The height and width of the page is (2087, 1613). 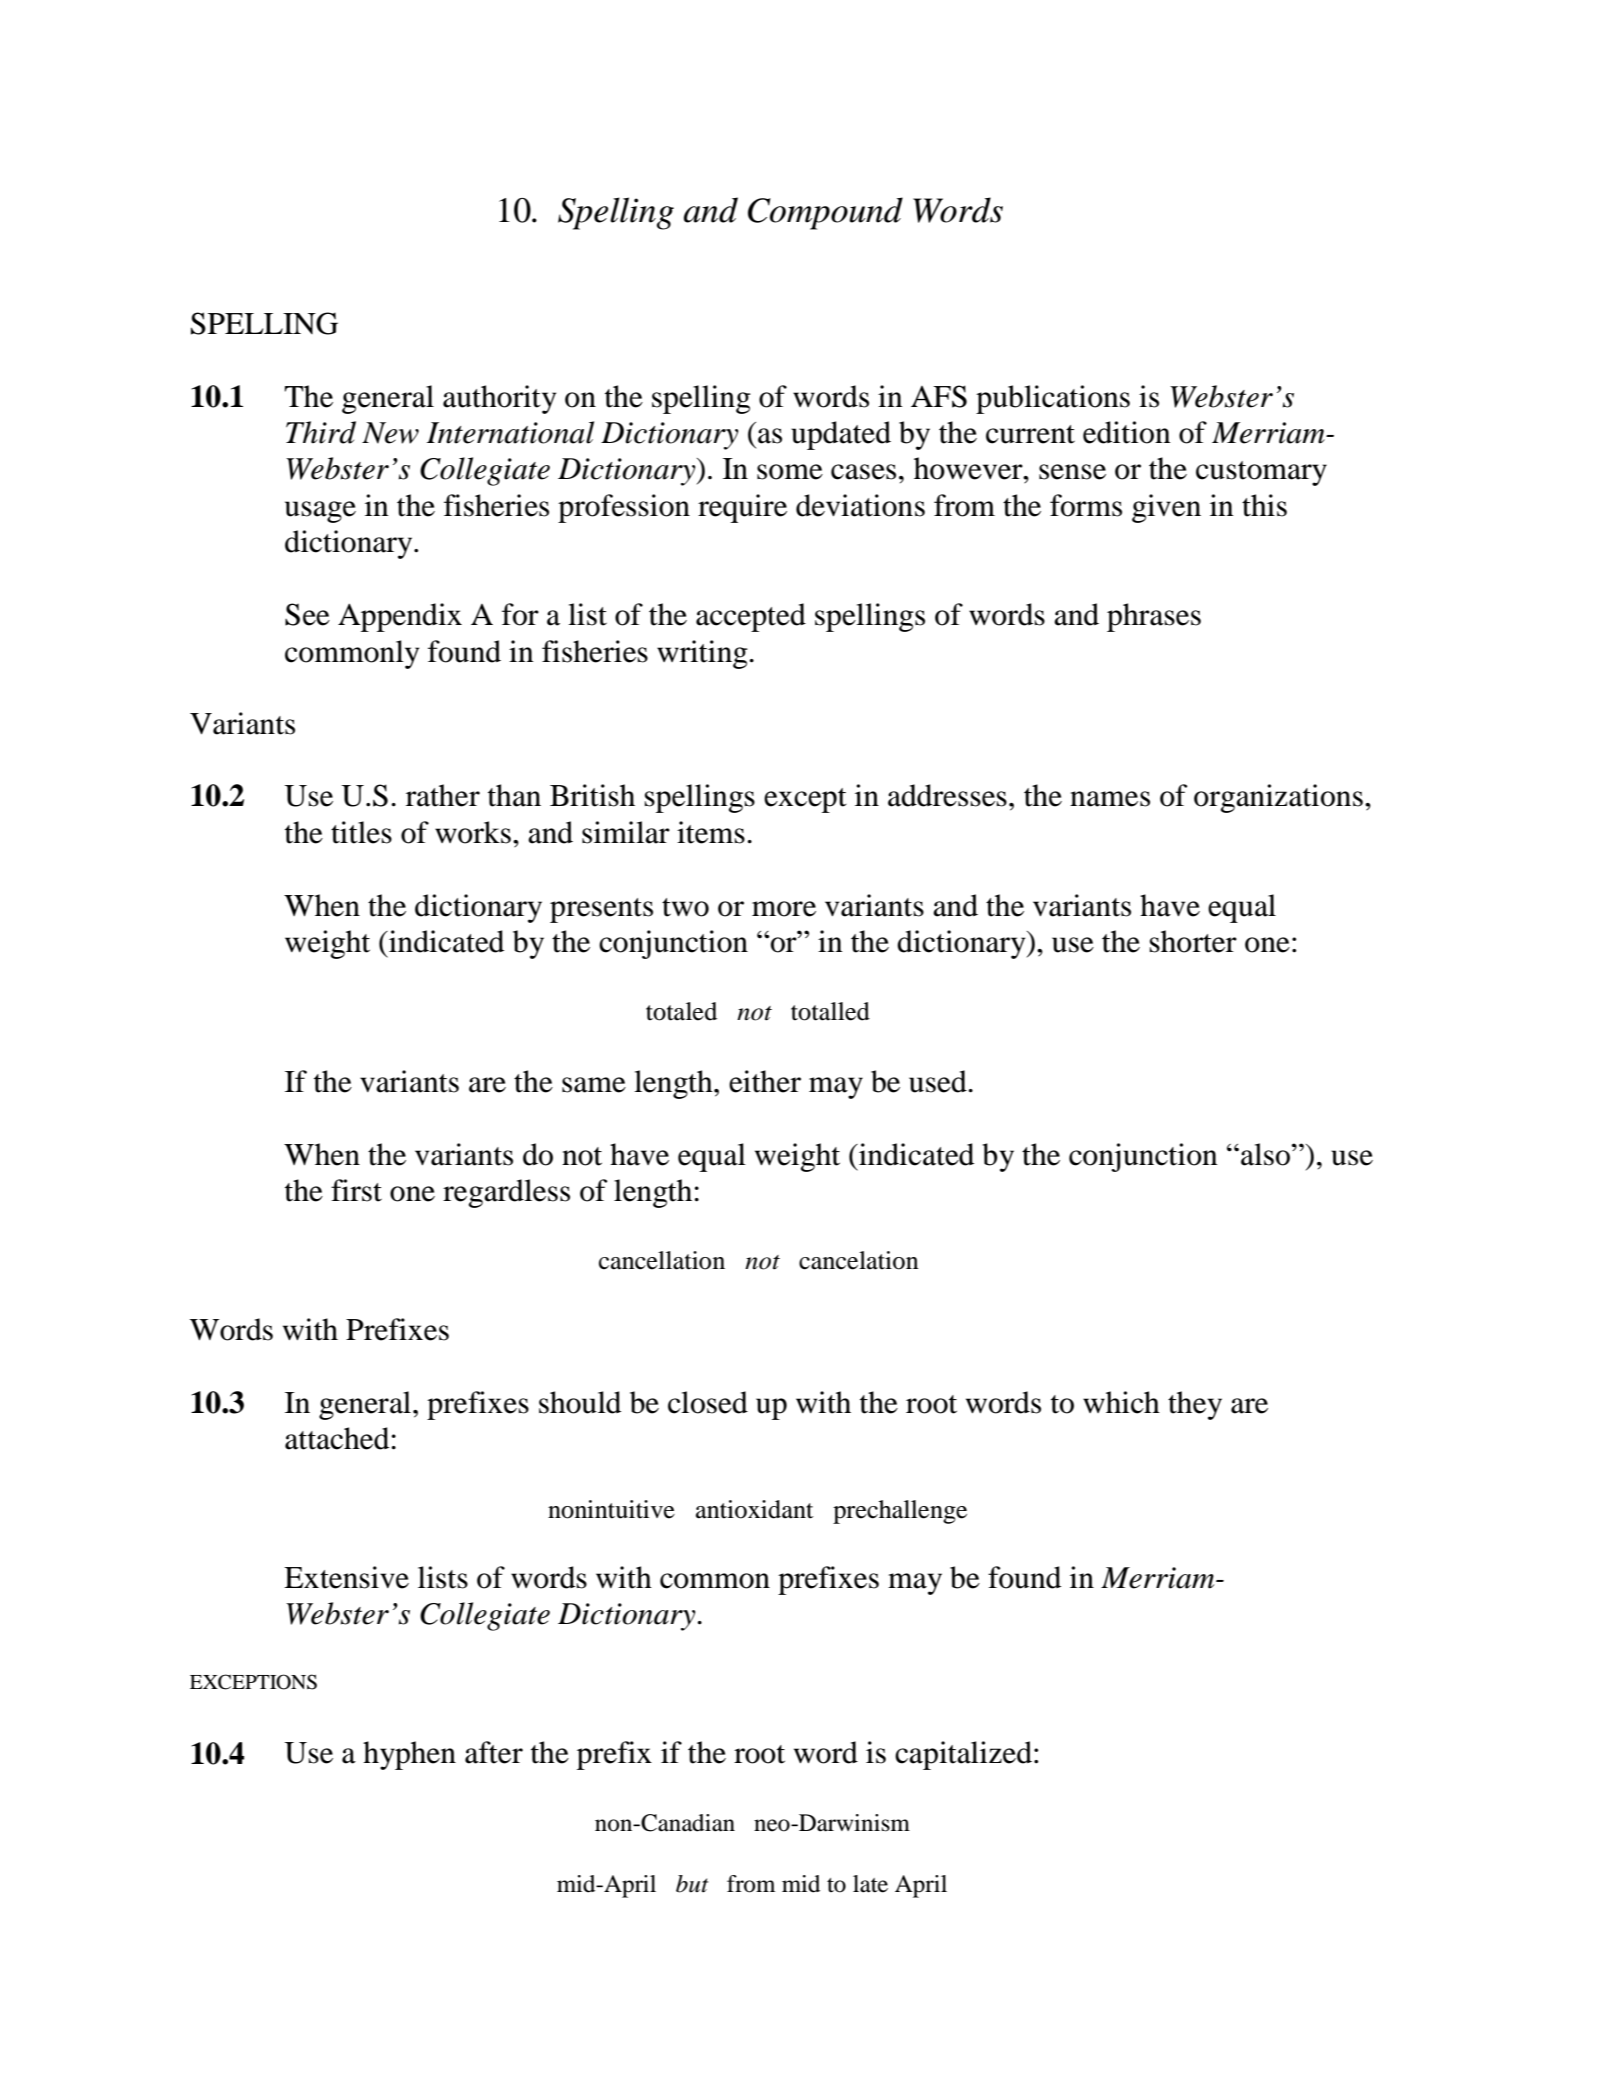 What do you see at coordinates (499, 399) in the page?
I see `authority` at bounding box center [499, 399].
